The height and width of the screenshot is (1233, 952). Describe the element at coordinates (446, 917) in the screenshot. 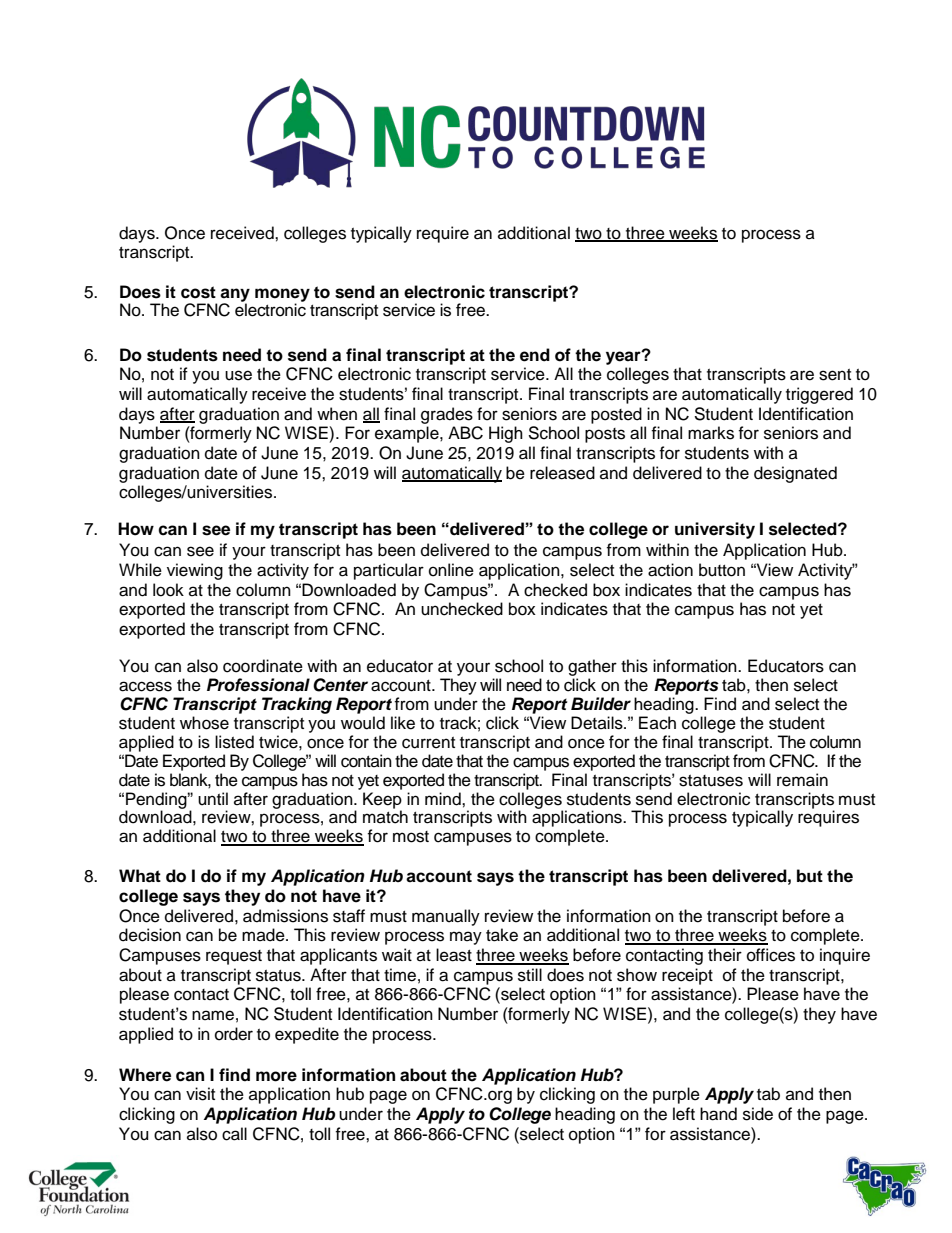

I see `manually` at that location.
